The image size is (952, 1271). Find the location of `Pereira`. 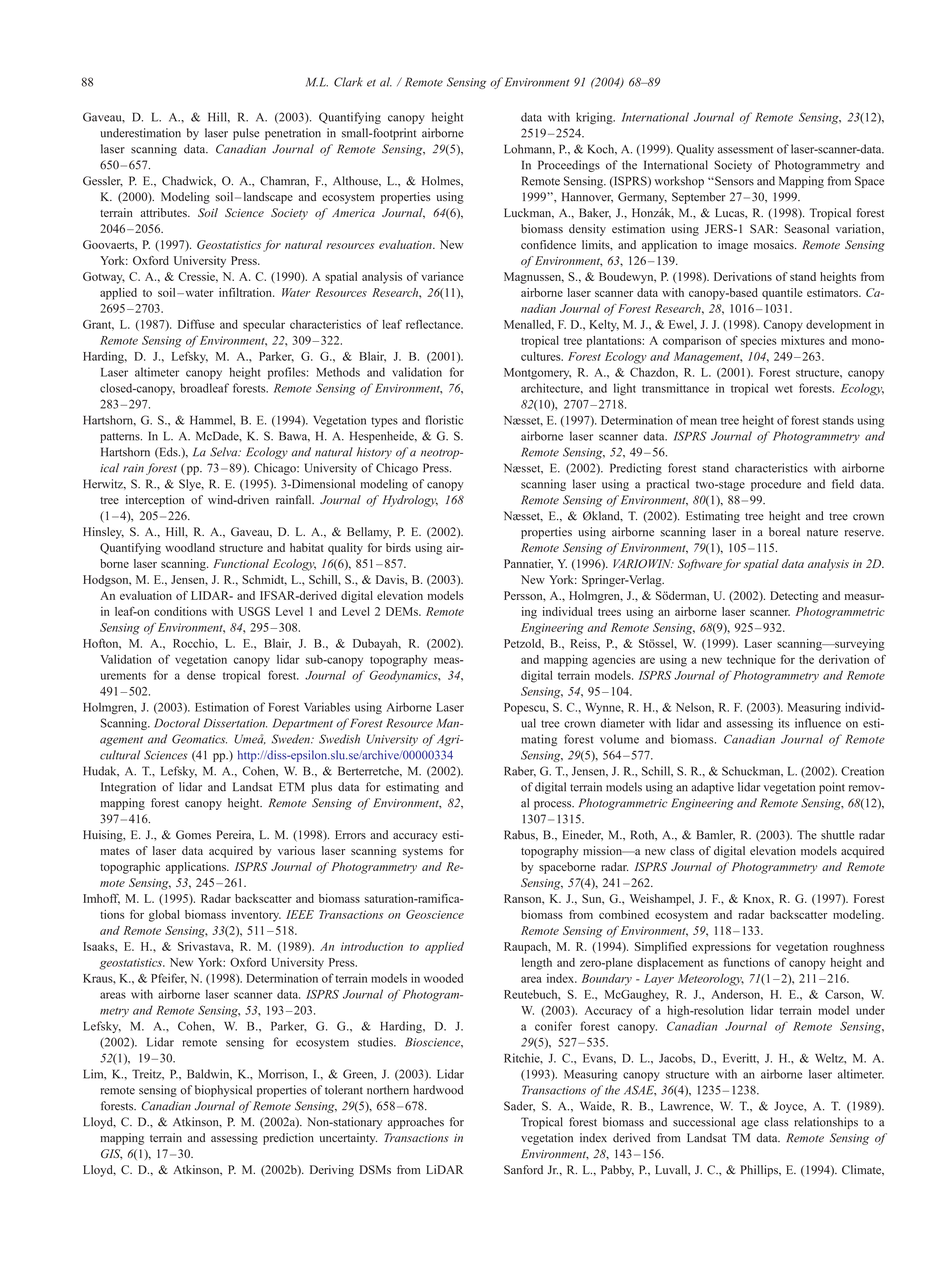

Pereira is located at coordinates (235, 835).
